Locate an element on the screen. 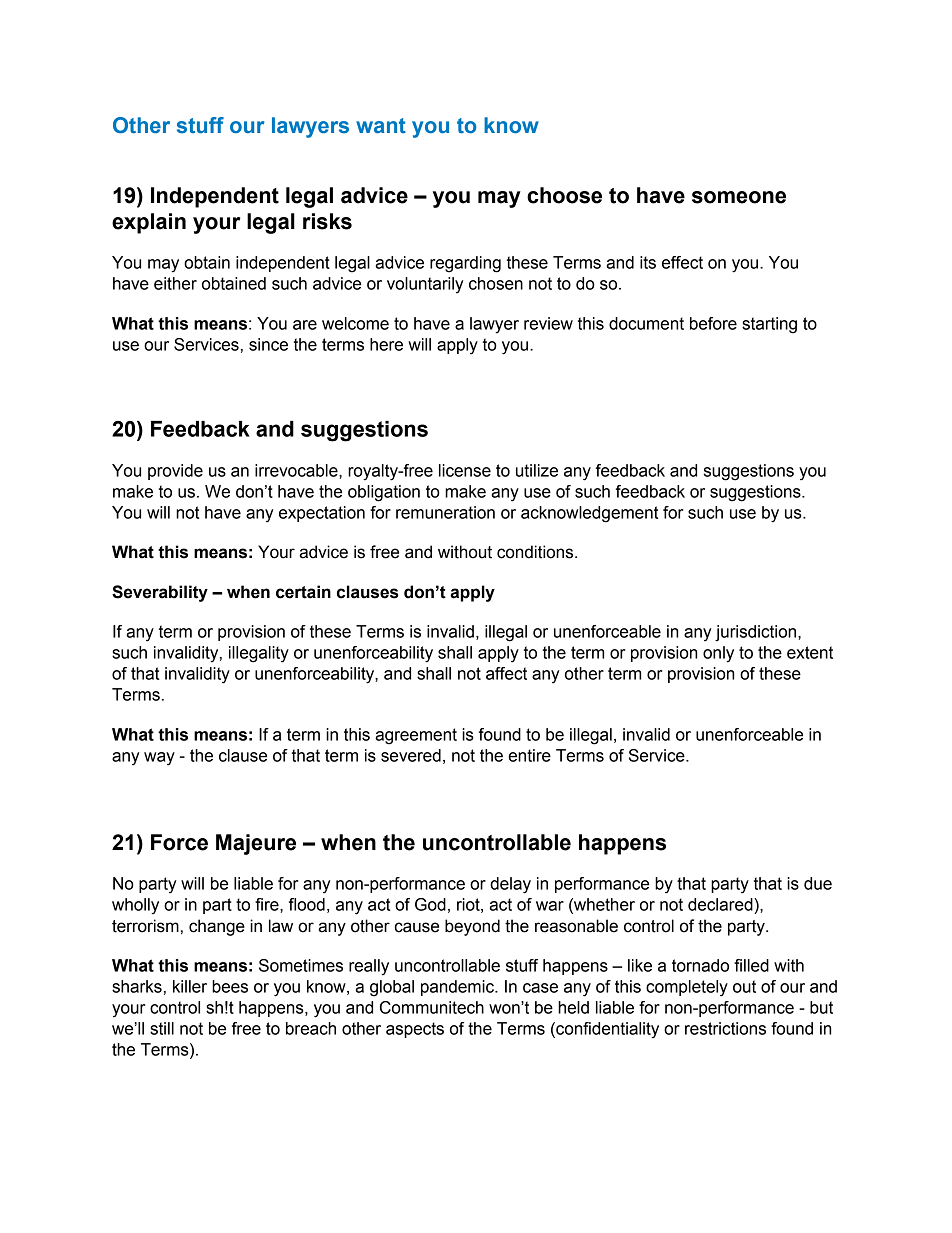 This screenshot has height=1233, width=952. starting is located at coordinates (769, 325).
